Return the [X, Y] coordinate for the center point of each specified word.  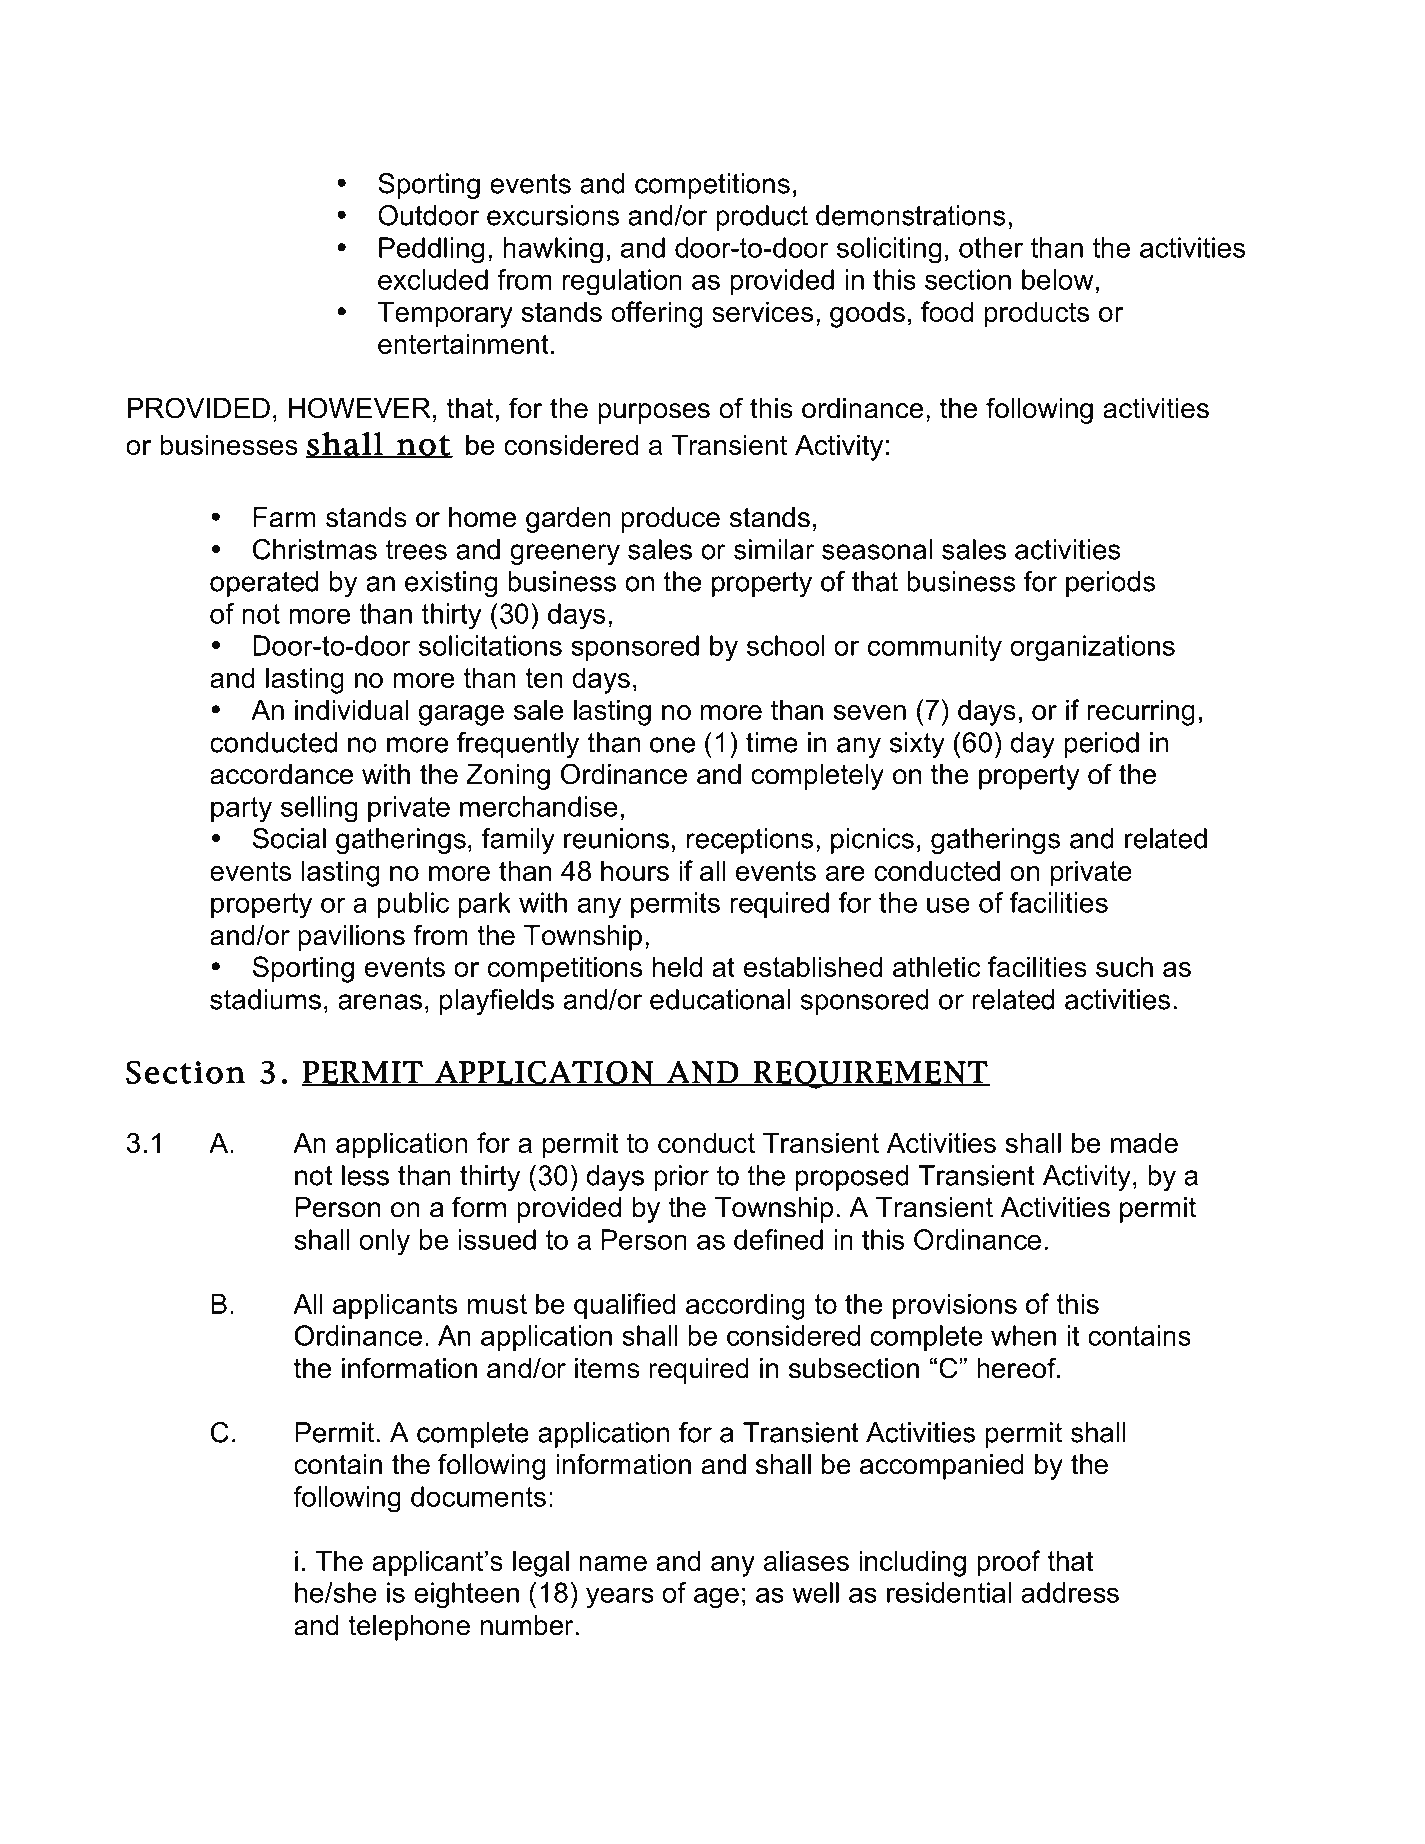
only [384, 1242]
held [677, 966]
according [745, 1306]
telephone [409, 1628]
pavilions [351, 938]
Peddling [431, 250]
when [1023, 1335]
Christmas [315, 549]
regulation [622, 282]
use [948, 905]
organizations [1092, 648]
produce [670, 520]
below [1058, 279]
